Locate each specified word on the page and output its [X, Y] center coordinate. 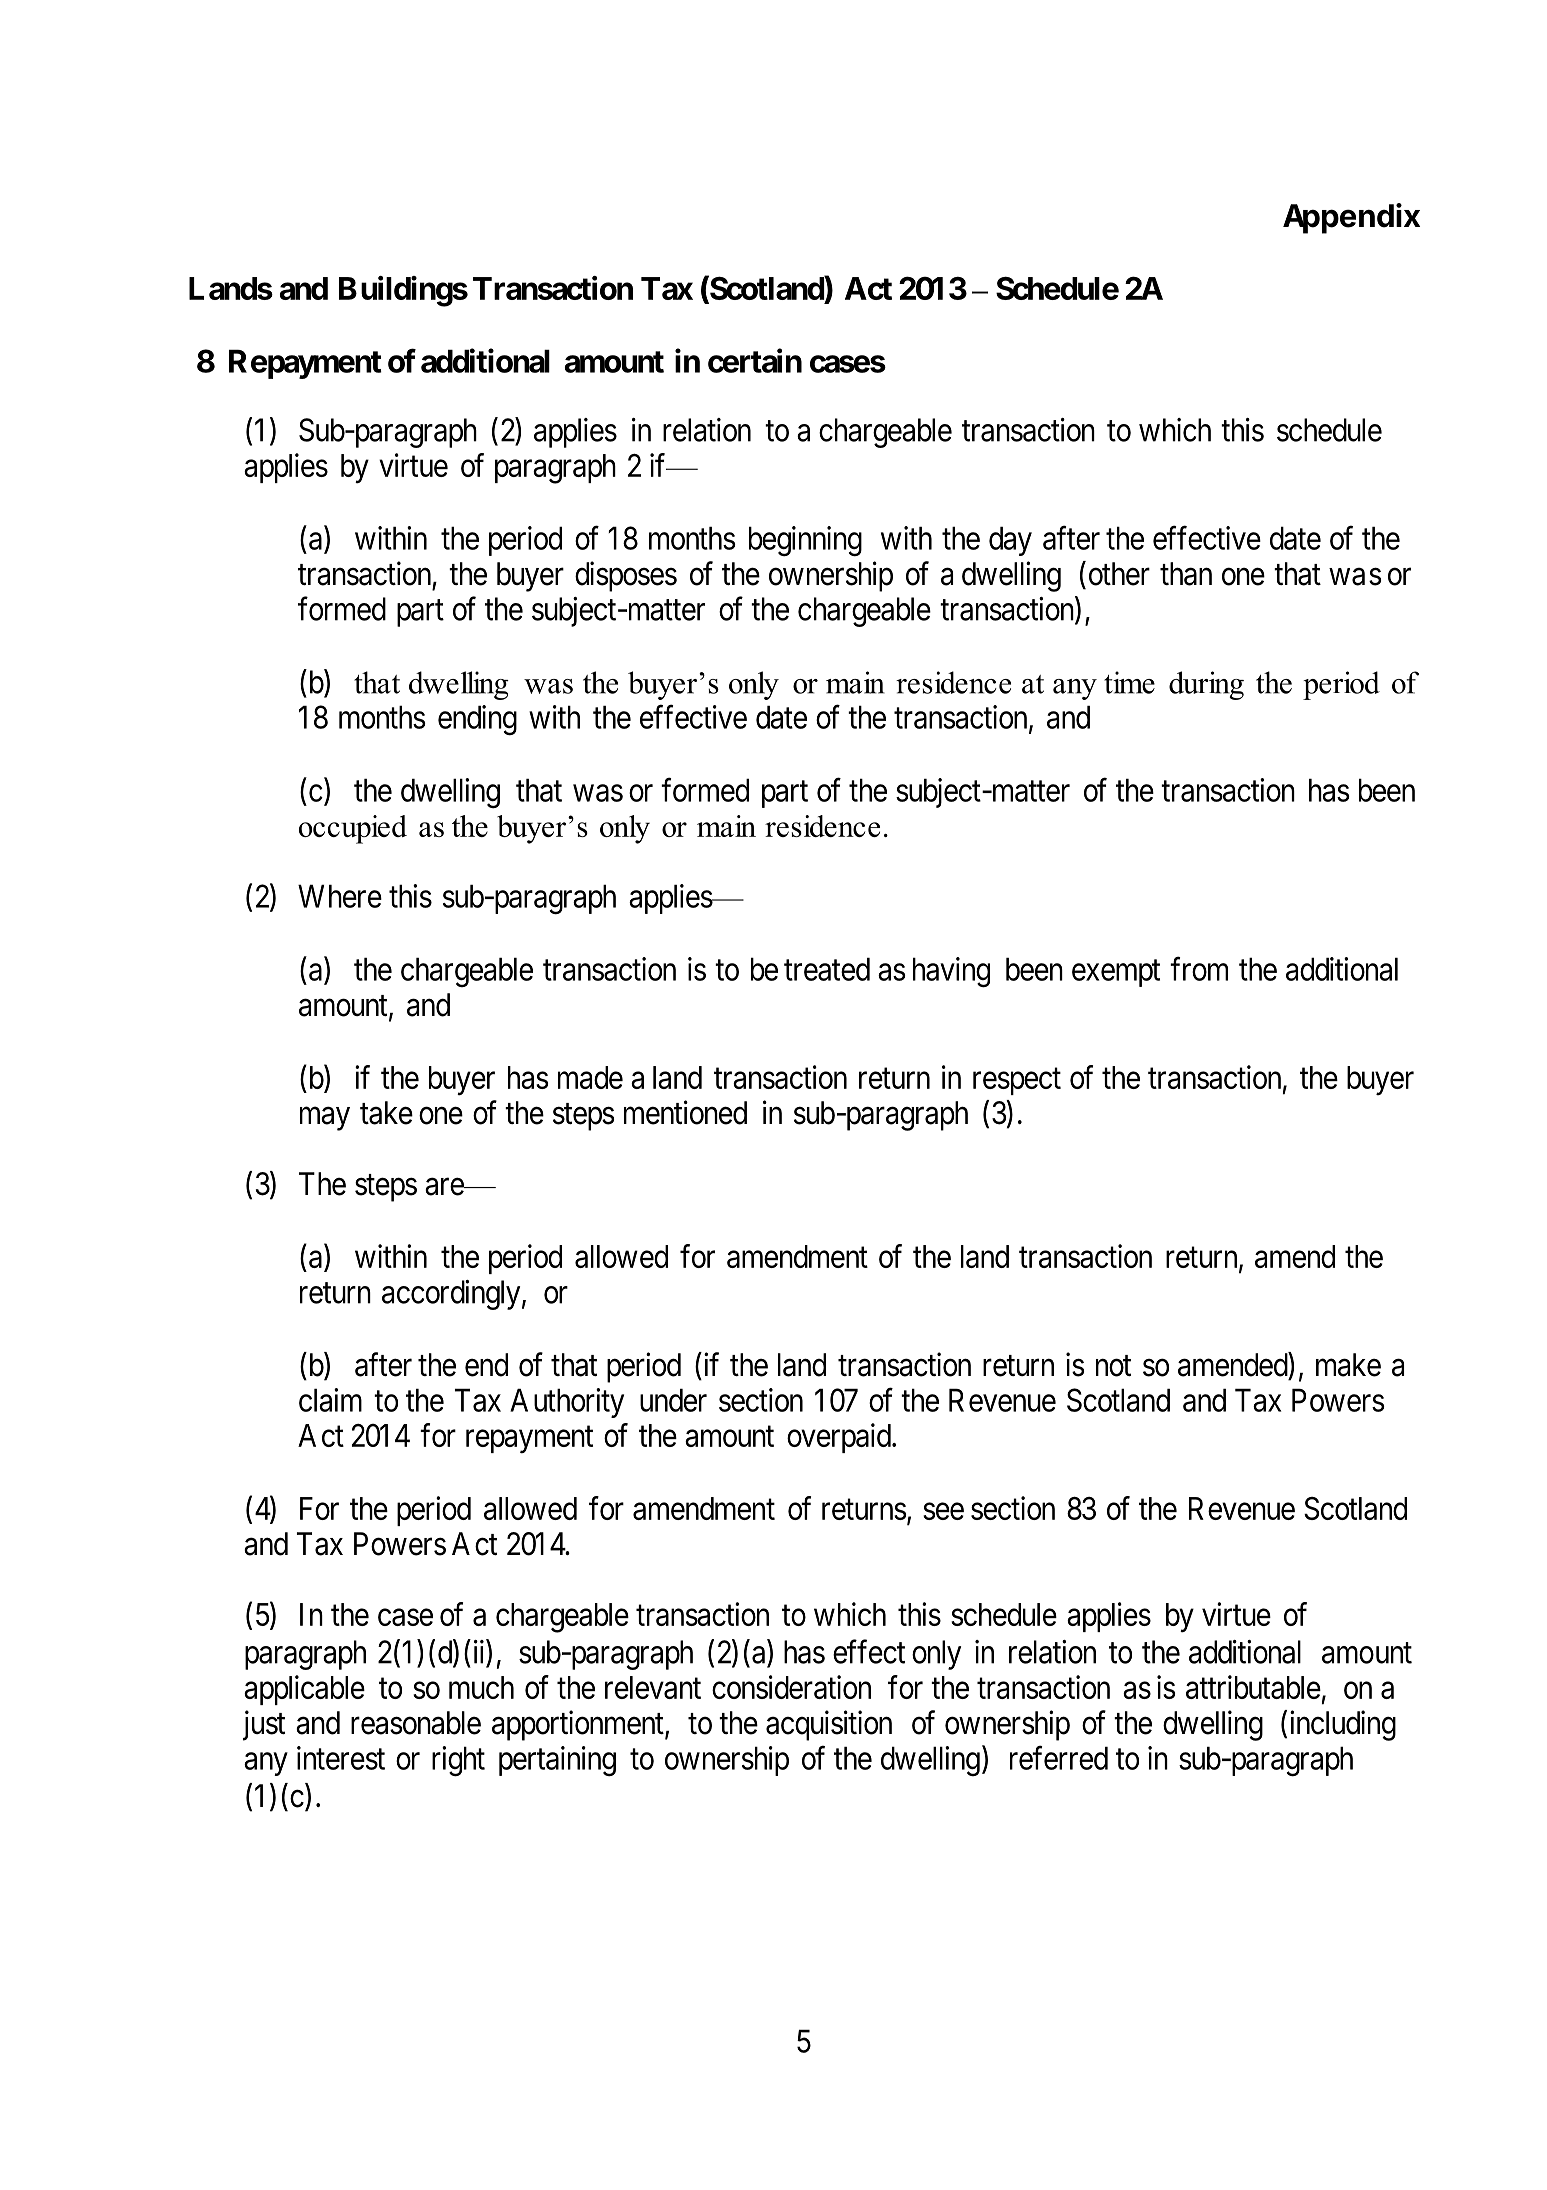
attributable [1253, 1687]
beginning [805, 541]
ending [477, 720]
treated [827, 969]
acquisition [829, 1725]
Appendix [1351, 218]
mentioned [685, 1112]
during [1206, 685]
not [1113, 1366]
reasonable [416, 1723]
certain [755, 361]
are [445, 1187]
